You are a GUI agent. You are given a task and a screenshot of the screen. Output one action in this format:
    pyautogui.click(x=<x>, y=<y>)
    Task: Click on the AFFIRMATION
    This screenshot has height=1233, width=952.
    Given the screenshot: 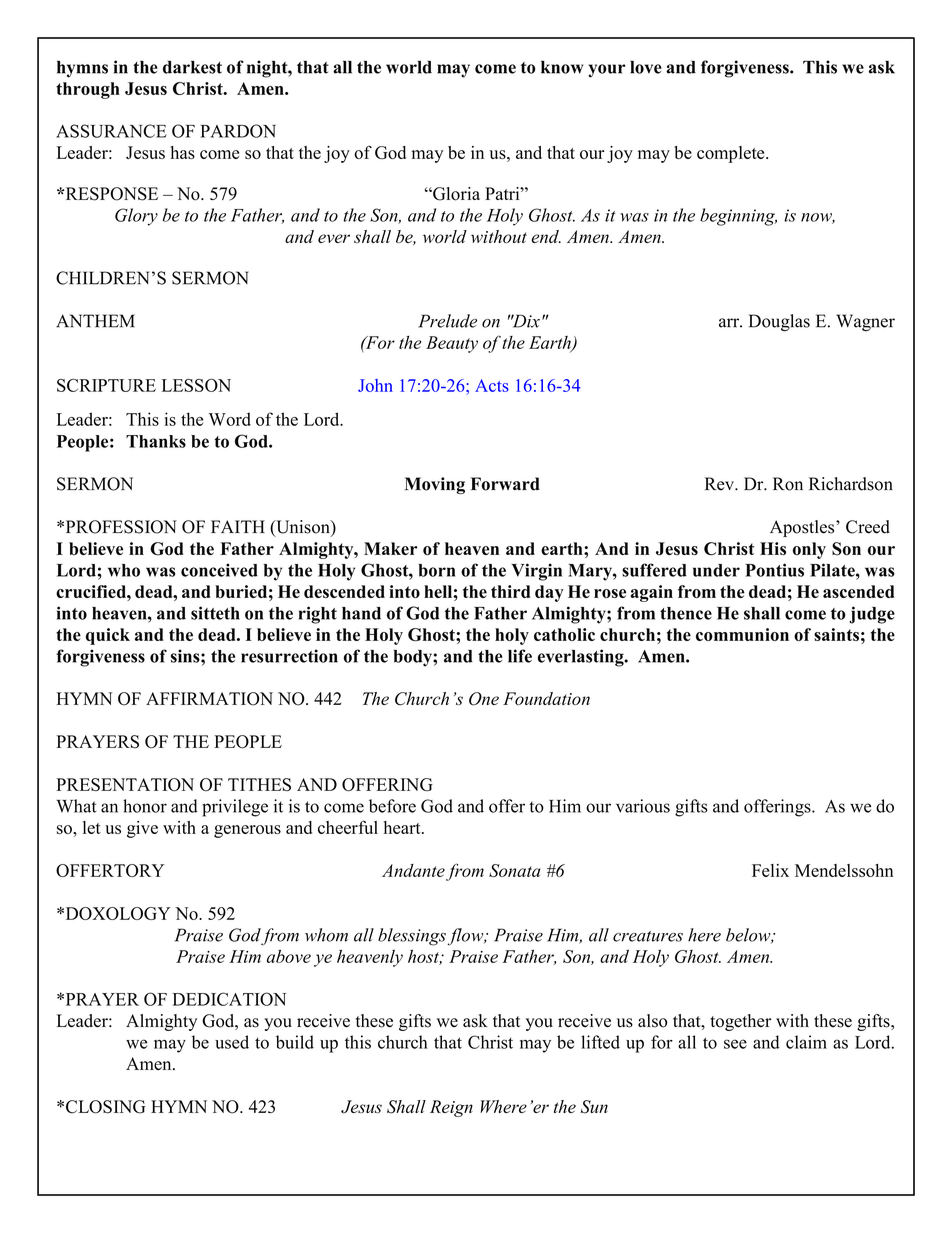 What is the action you would take?
    pyautogui.click(x=209, y=699)
